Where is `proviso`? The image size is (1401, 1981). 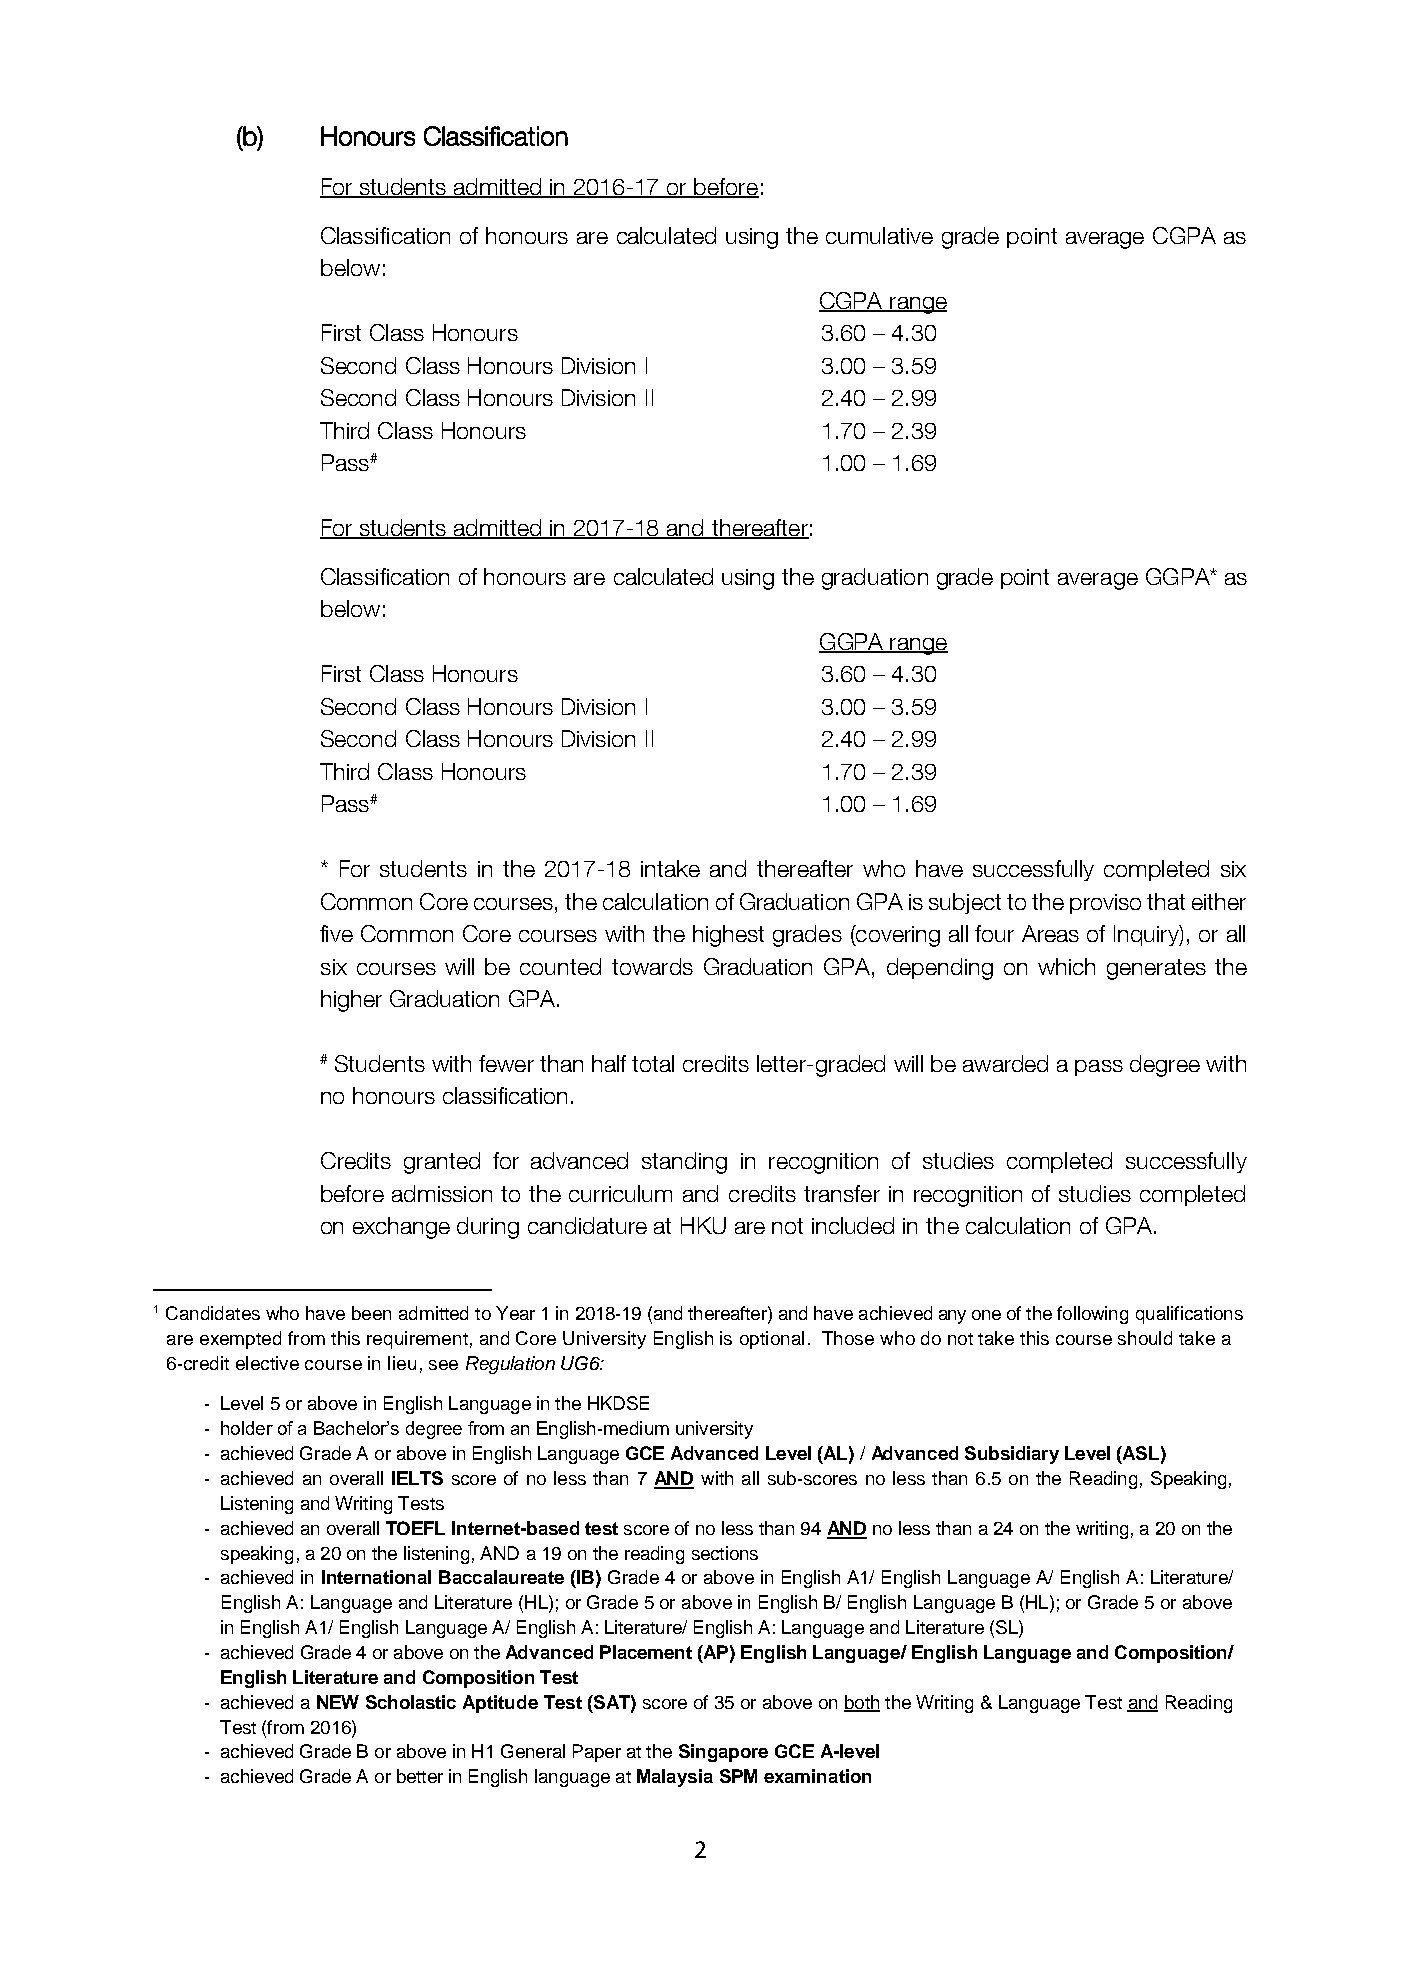
proviso is located at coordinates (1105, 904).
